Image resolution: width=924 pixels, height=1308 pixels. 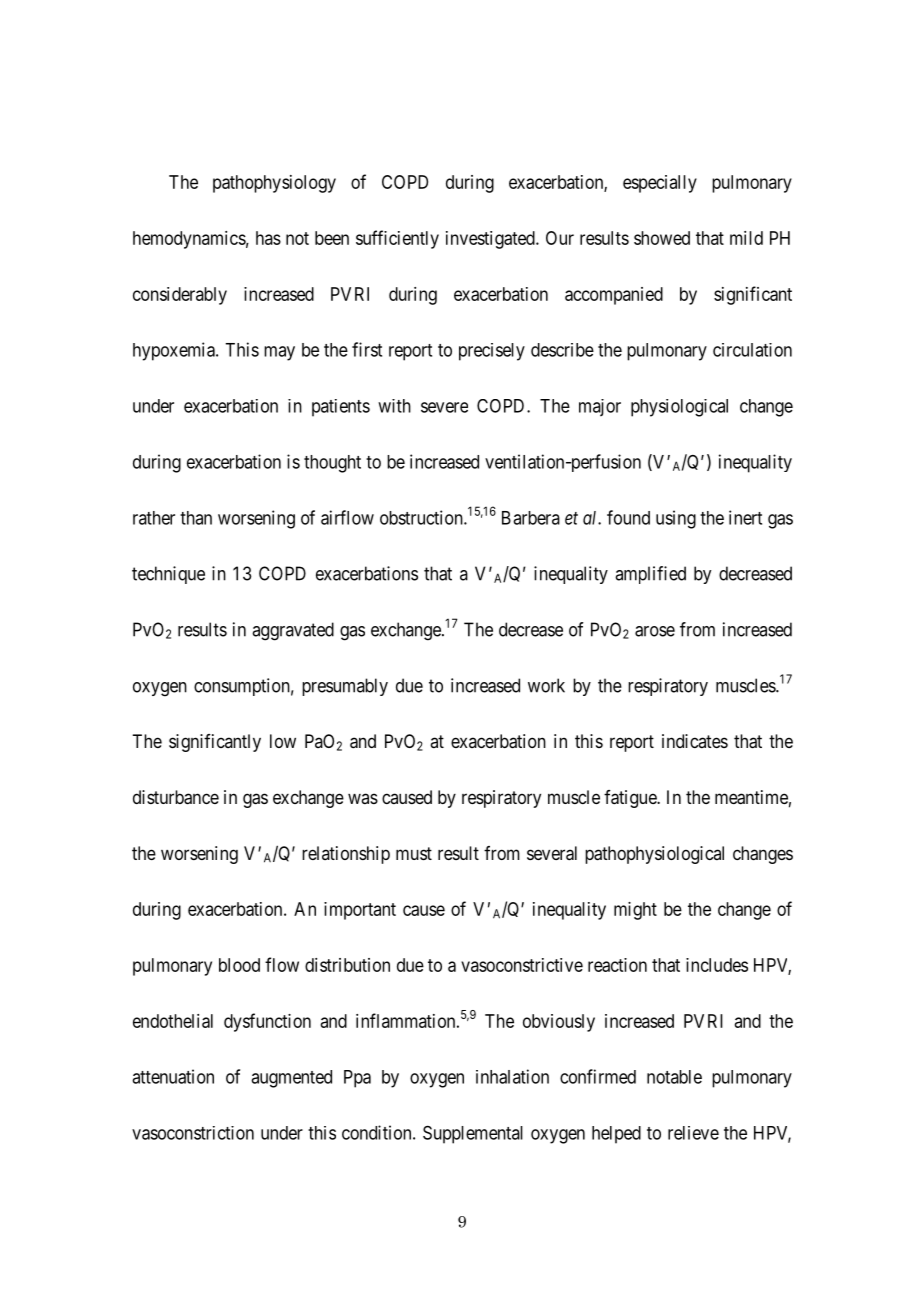 I want to click on arose, so click(x=655, y=631).
